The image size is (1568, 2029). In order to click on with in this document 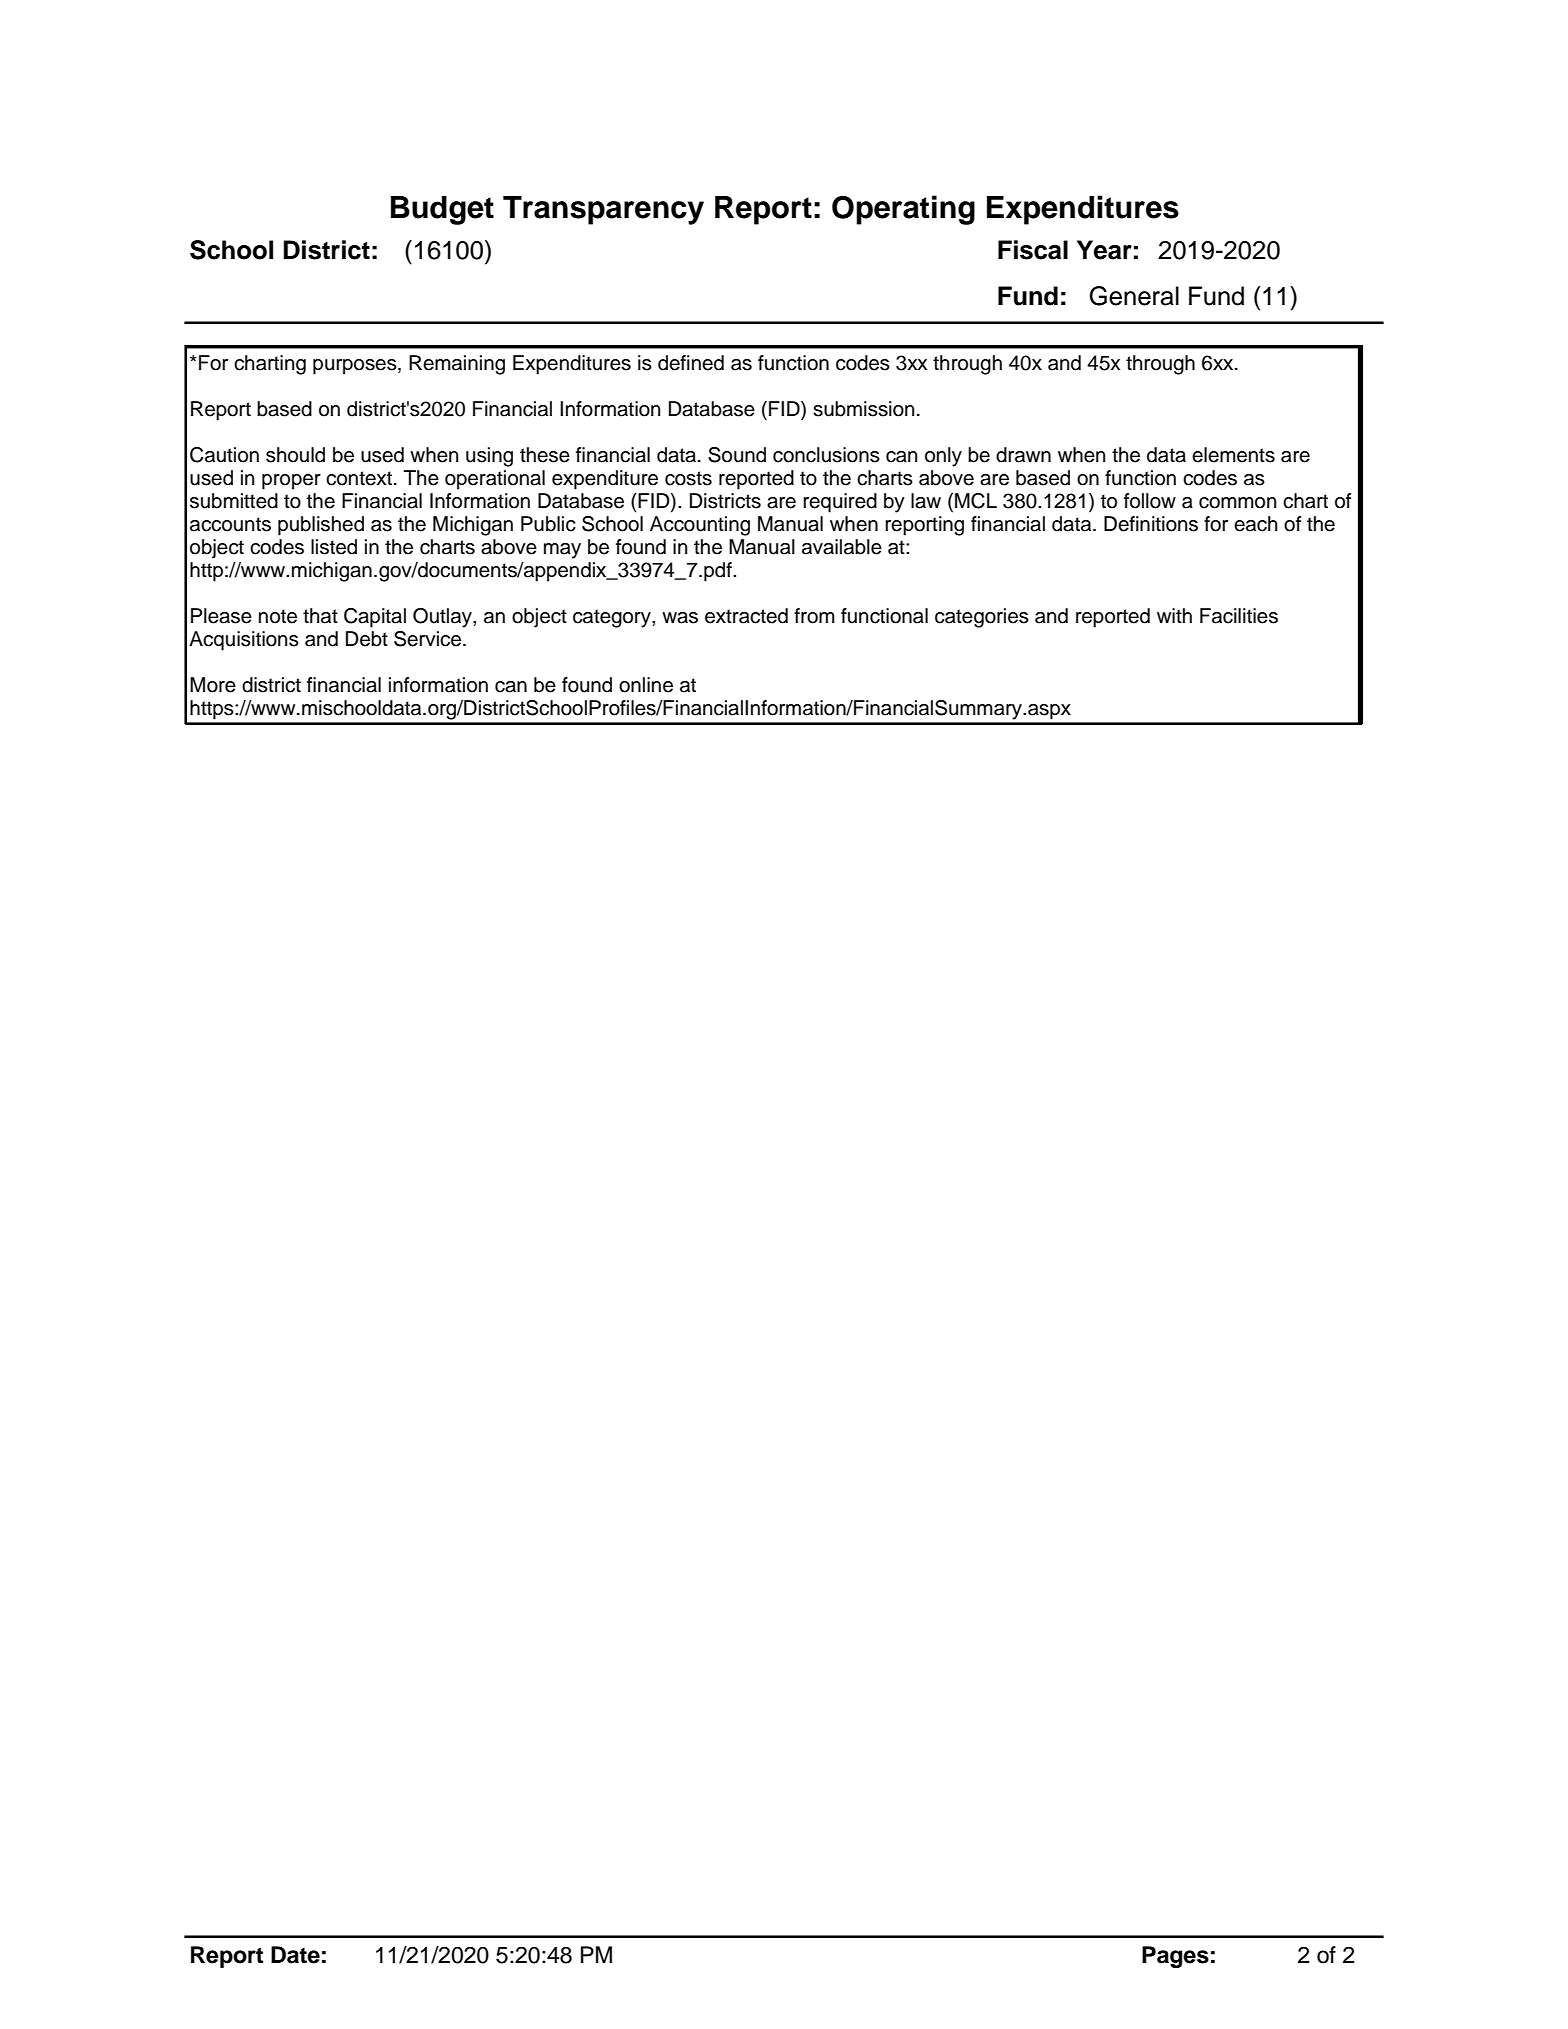, I will do `click(1174, 615)`.
